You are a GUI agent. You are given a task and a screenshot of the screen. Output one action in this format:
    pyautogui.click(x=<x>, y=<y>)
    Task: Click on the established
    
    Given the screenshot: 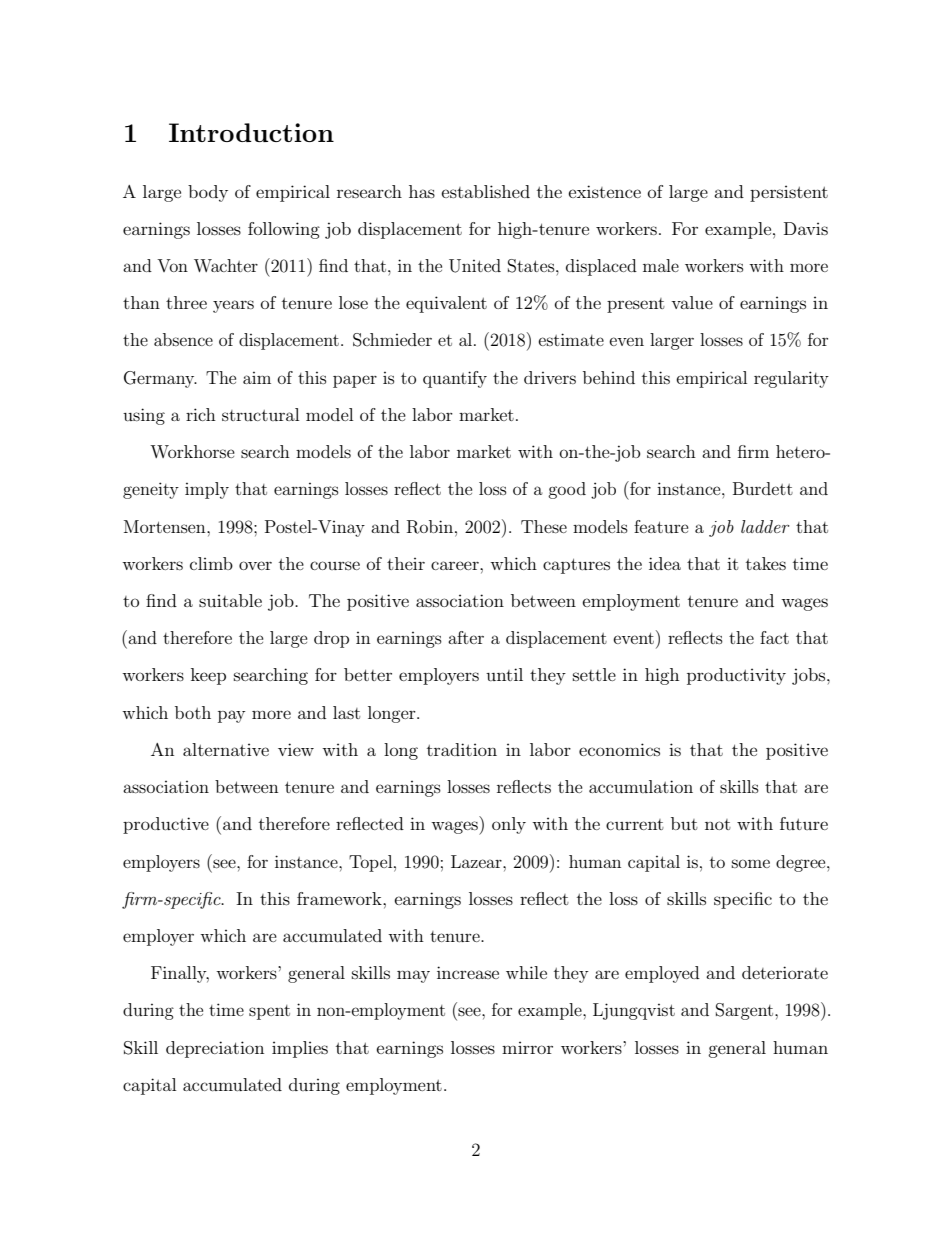 What is the action you would take?
    pyautogui.click(x=486, y=191)
